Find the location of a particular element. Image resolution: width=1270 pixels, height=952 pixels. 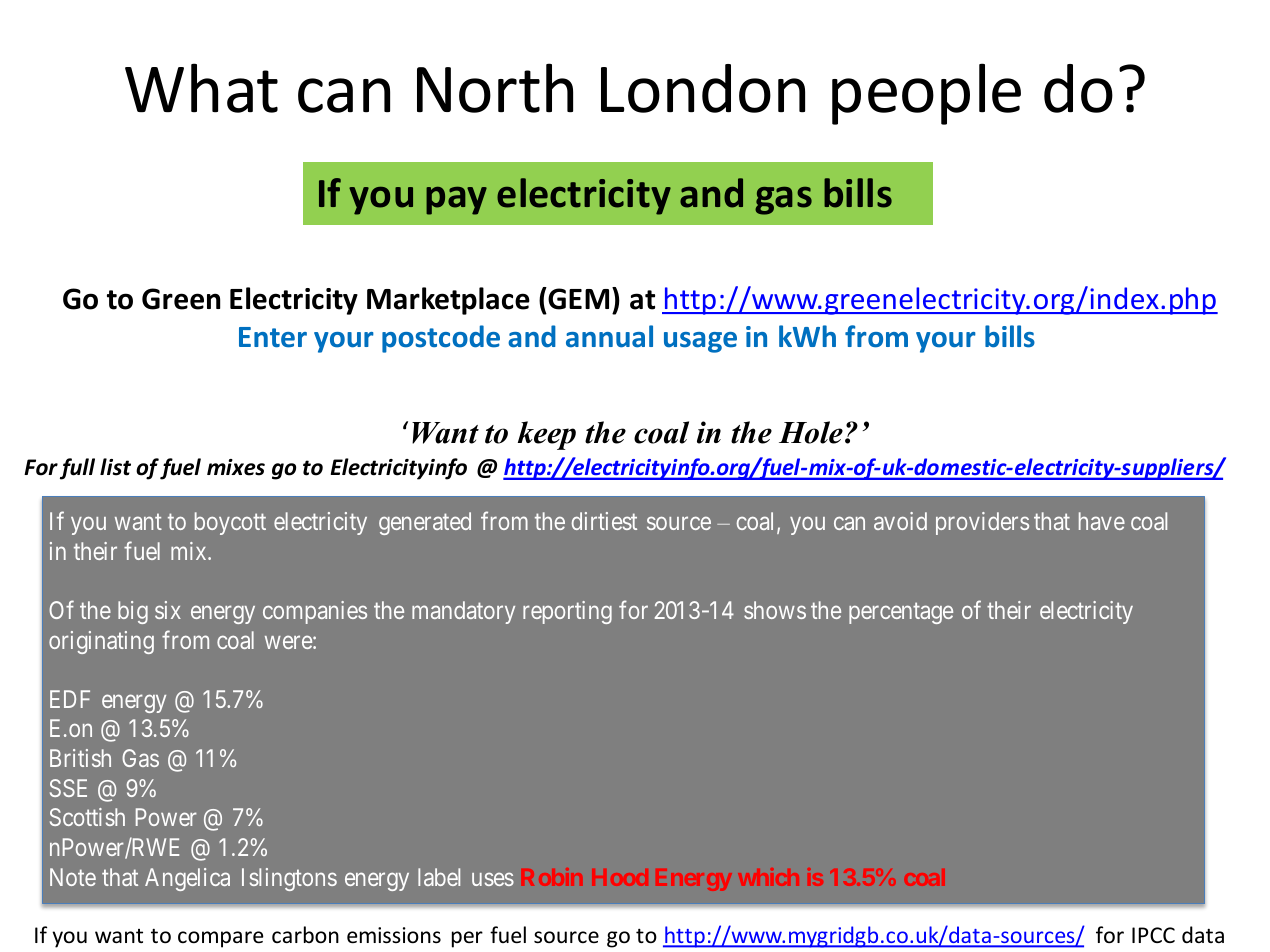

Hole is located at coordinates (811, 432).
